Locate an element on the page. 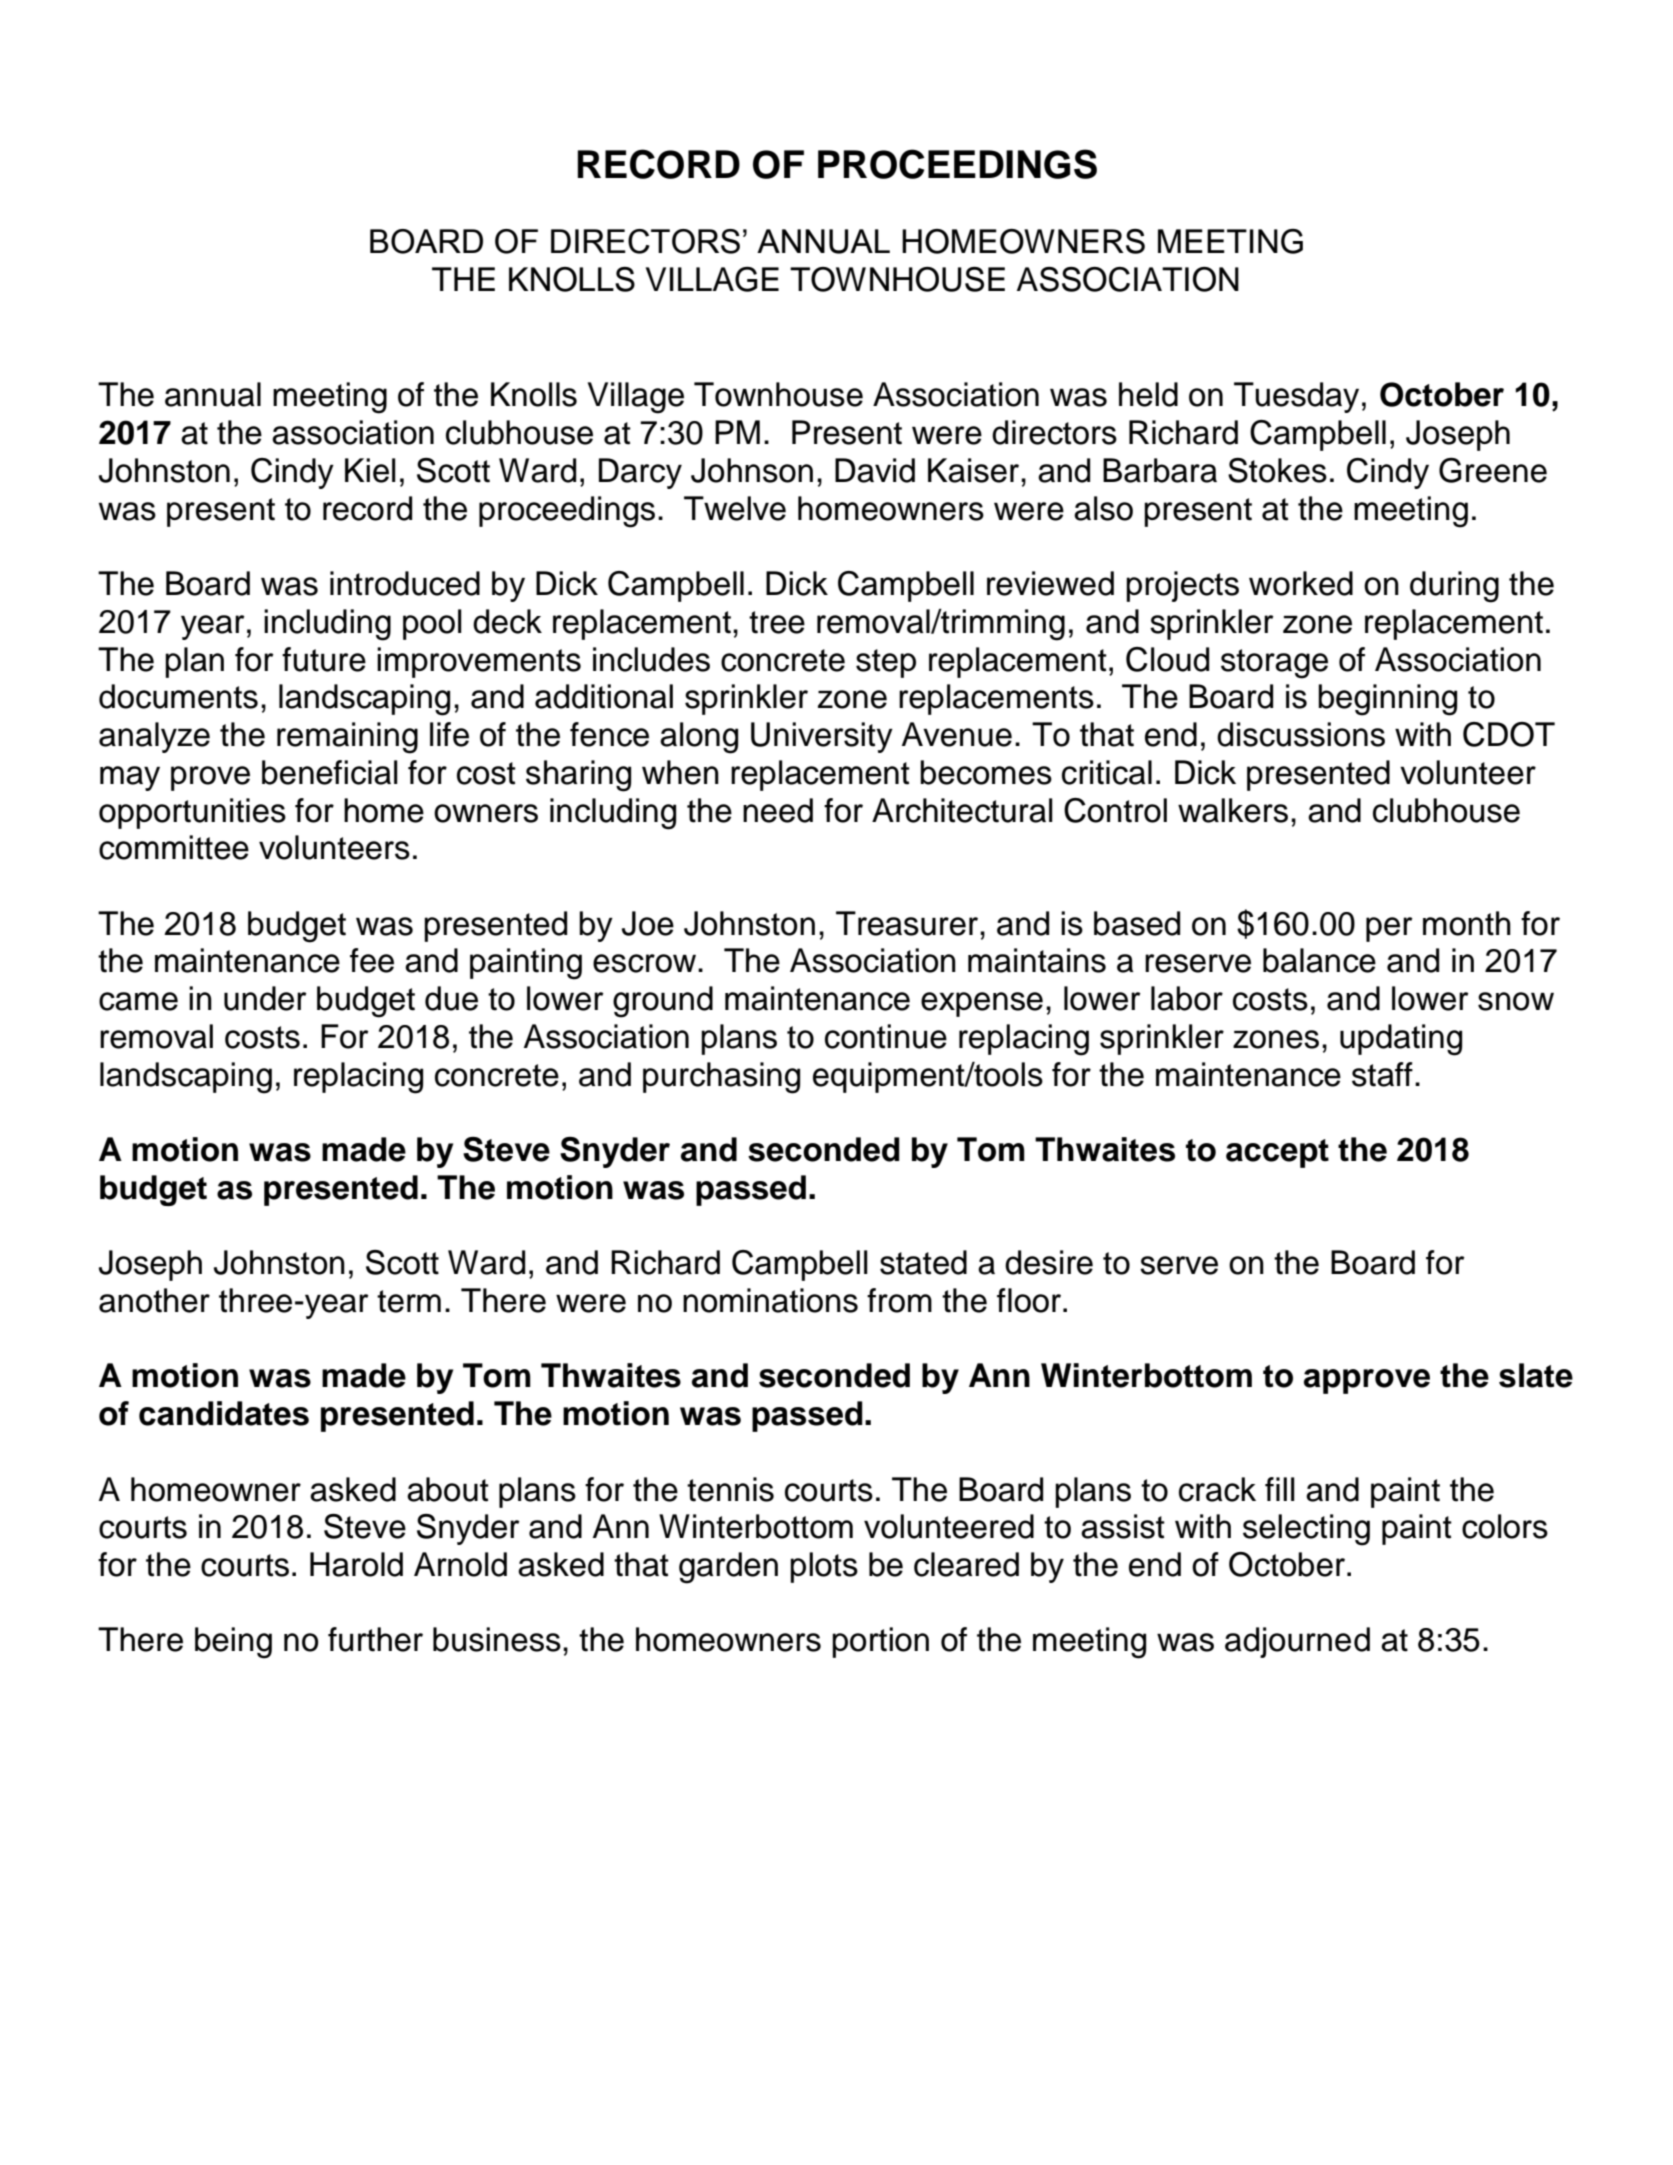 The height and width of the page is (2165, 1673). under is located at coordinates (265, 998).
